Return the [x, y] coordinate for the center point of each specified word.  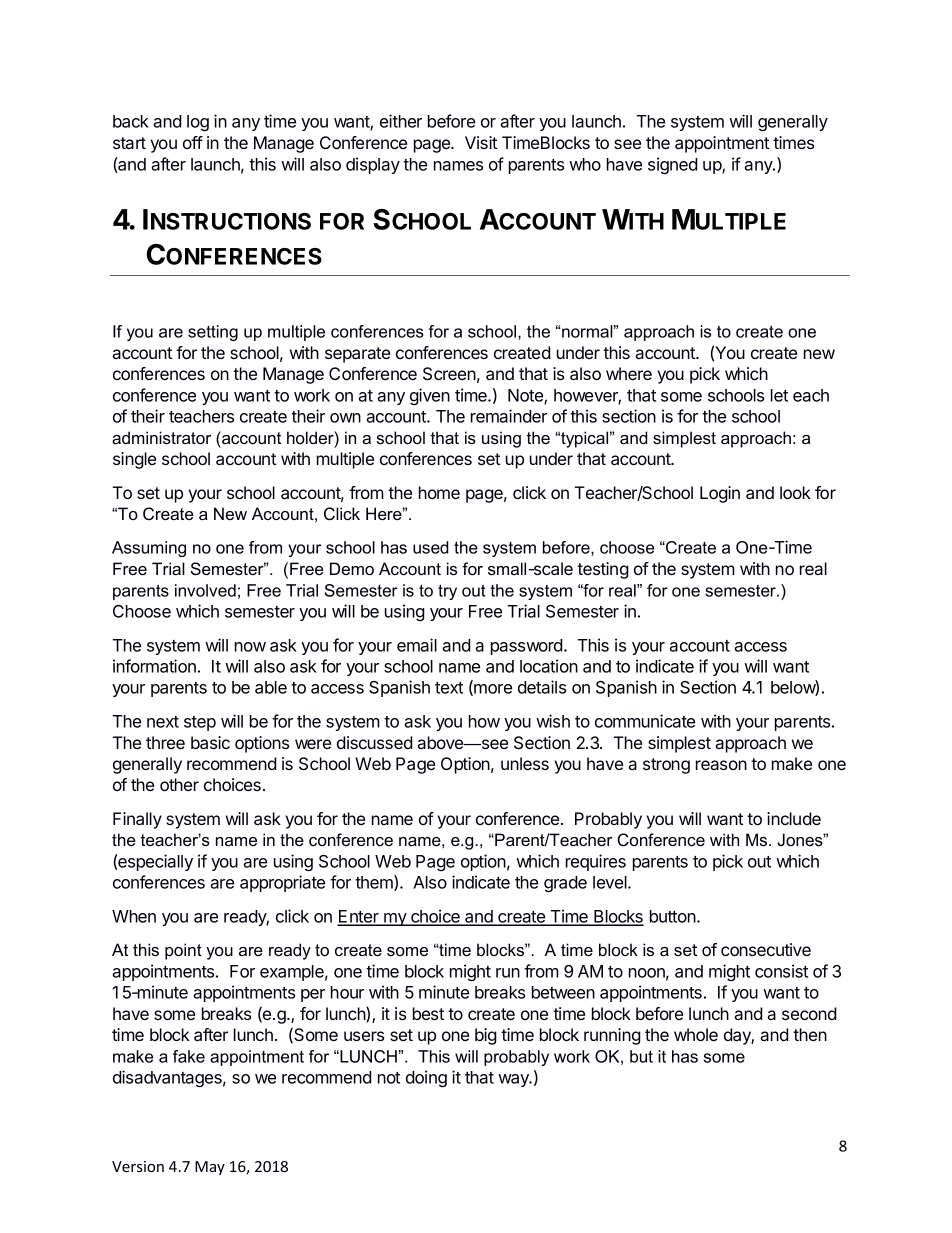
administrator [161, 437]
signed [673, 165]
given [430, 396]
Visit [481, 142]
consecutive [766, 949]
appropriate [282, 883]
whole [696, 1034]
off [193, 142]
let [779, 395]
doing [426, 1078]
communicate [645, 721]
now [250, 647]
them [375, 883]
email [417, 645]
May [210, 1168]
